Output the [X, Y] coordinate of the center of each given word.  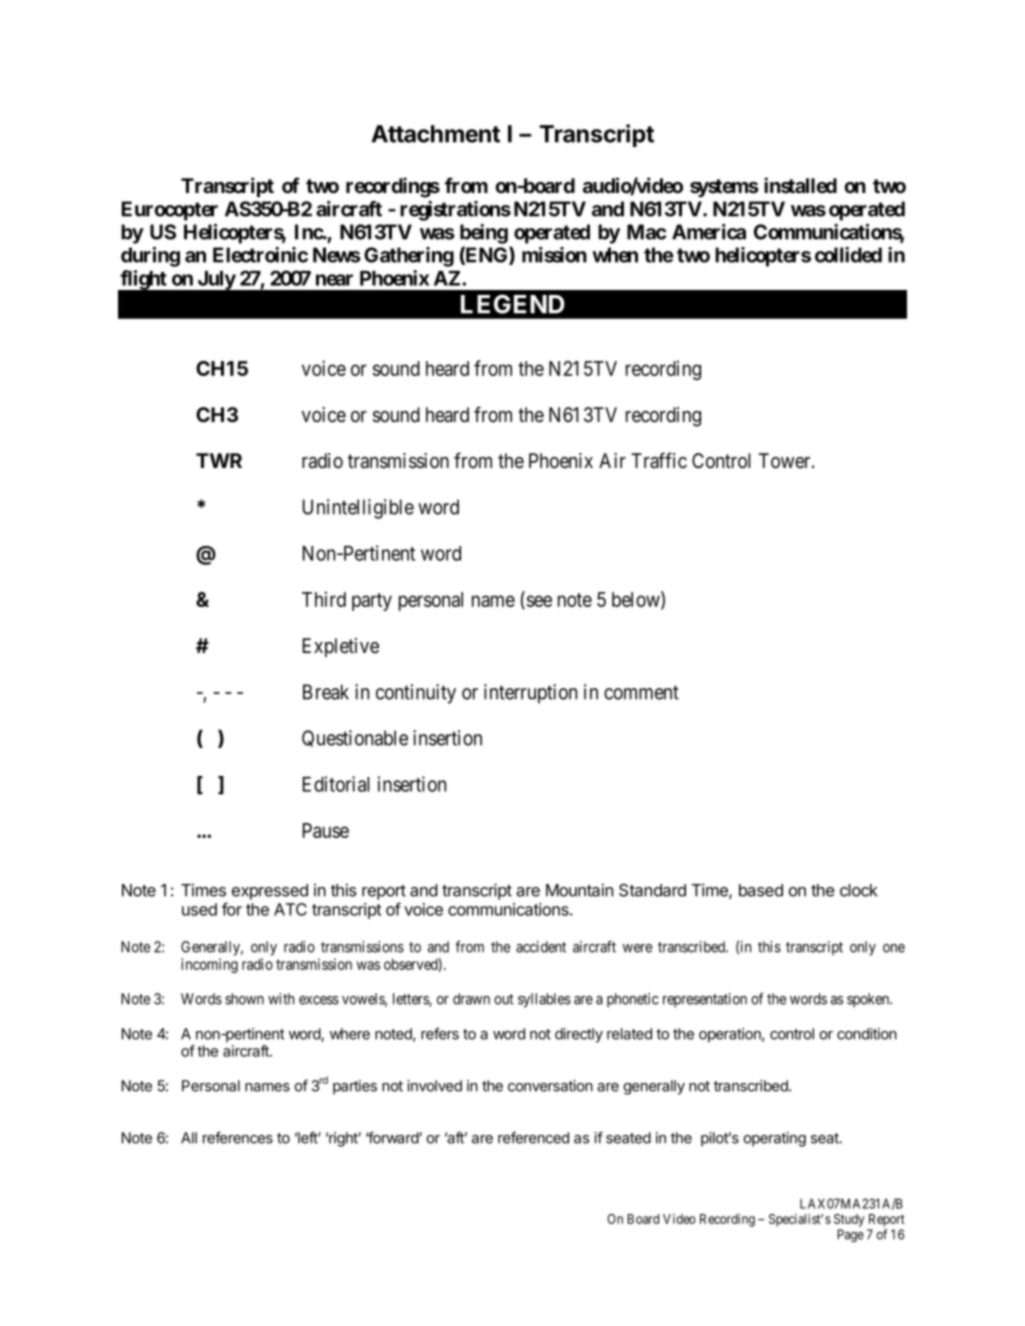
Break [326, 692]
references [238, 1137]
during [150, 257]
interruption [530, 694]
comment [641, 692]
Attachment [436, 134]
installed [800, 185]
